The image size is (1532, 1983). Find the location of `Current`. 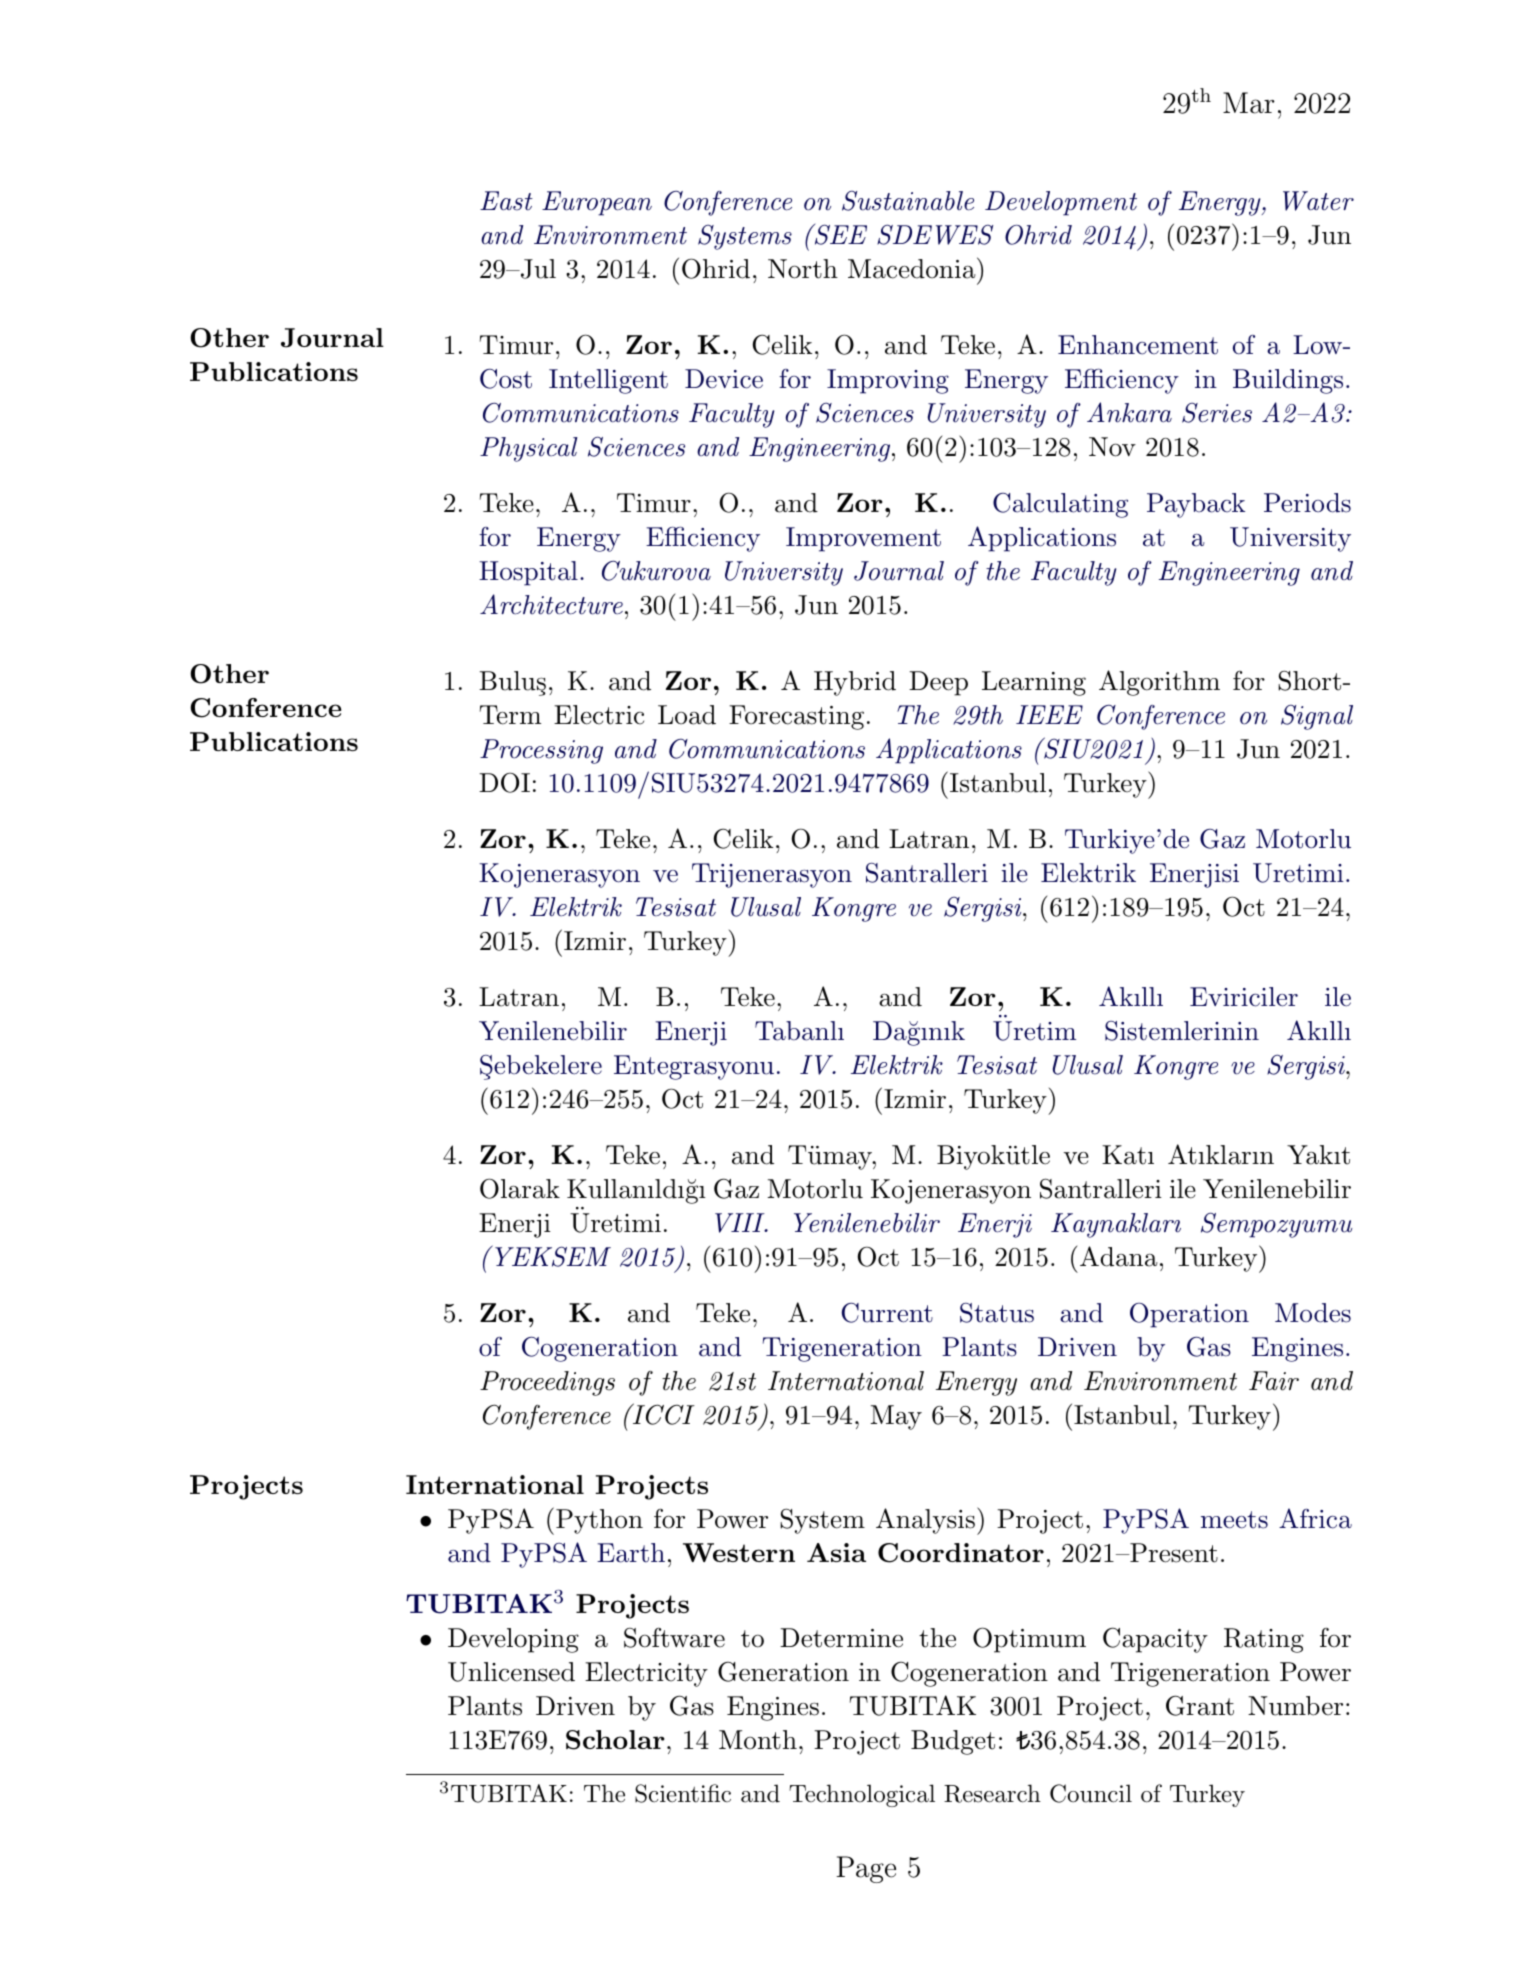

Current is located at coordinates (887, 1313).
